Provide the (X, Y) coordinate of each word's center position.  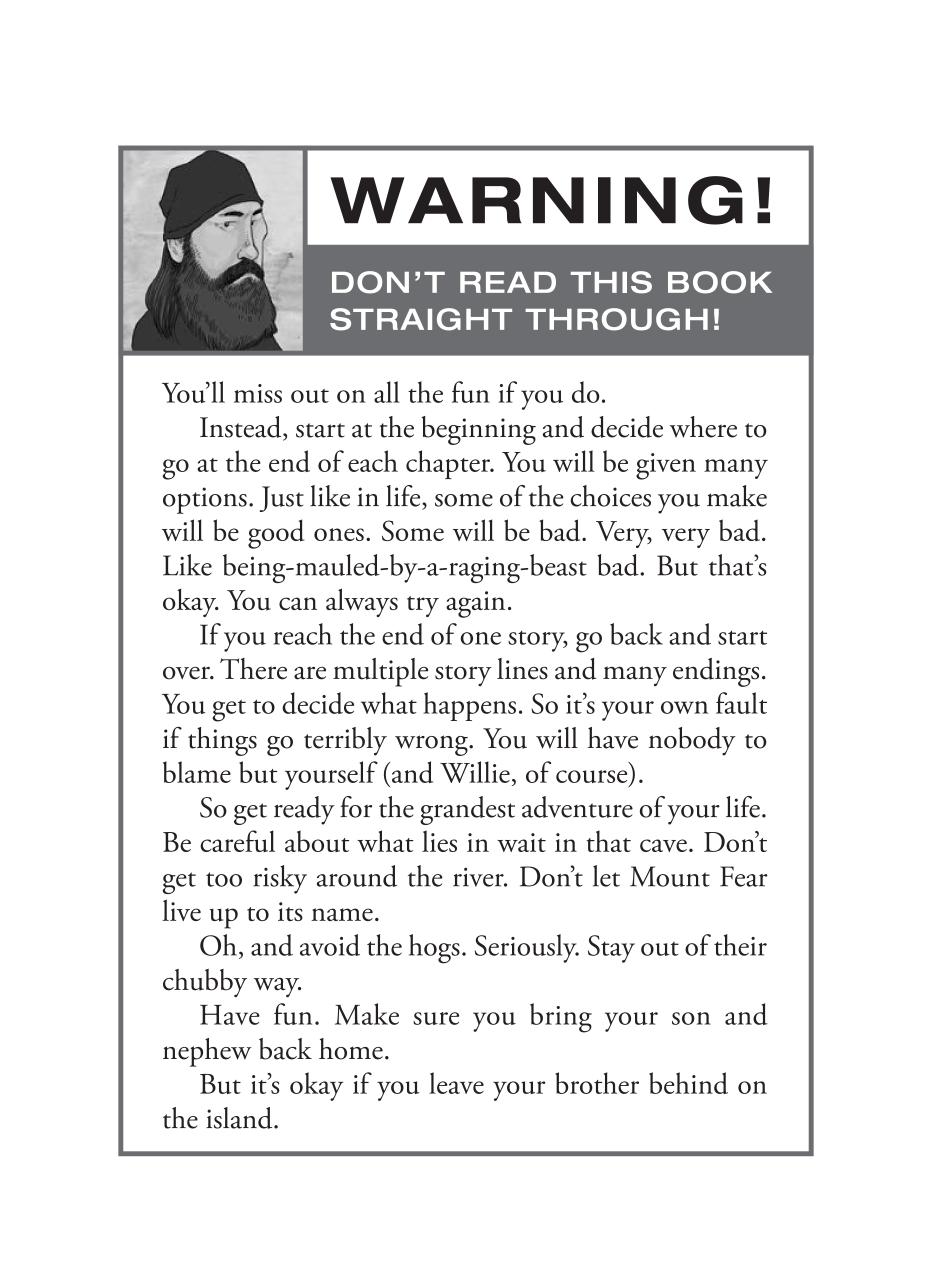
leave (456, 1083)
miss (258, 393)
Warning (536, 200)
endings (716, 672)
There (253, 669)
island (240, 1118)
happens (469, 706)
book (720, 282)
